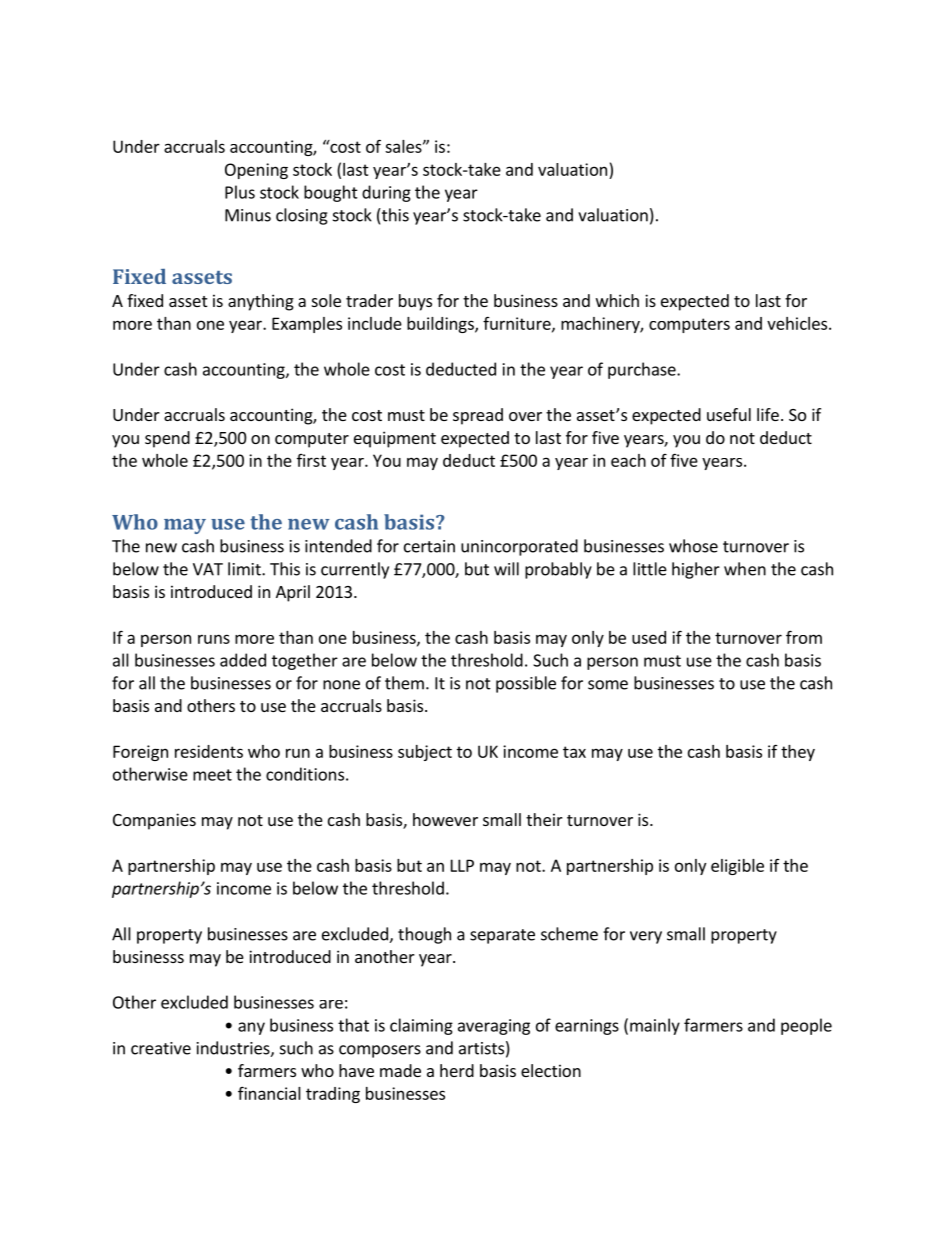 The height and width of the page is (1233, 952). I want to click on financial, so click(269, 1093).
